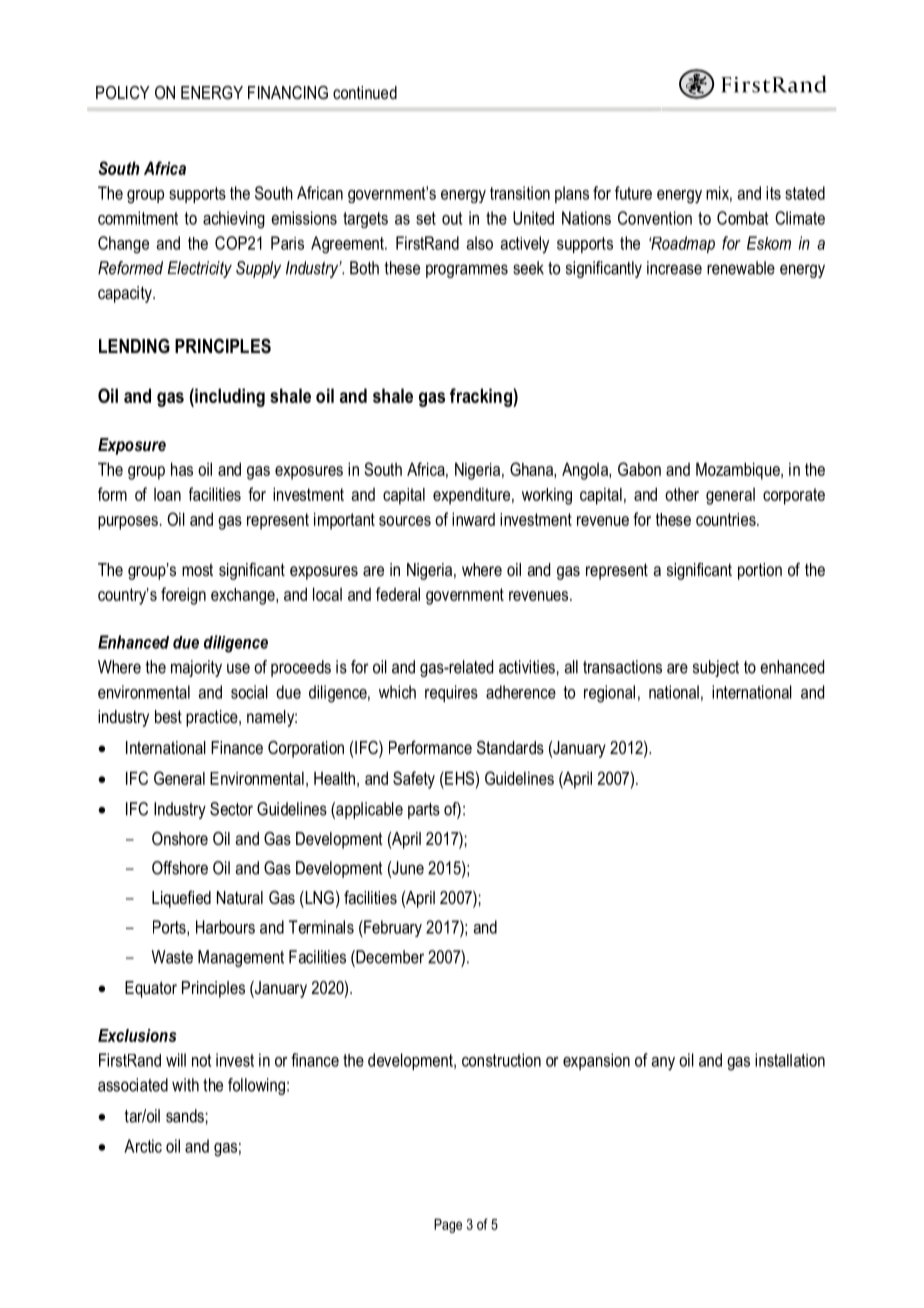 This screenshot has width=924, height=1308. I want to click on fracking, so click(482, 397).
